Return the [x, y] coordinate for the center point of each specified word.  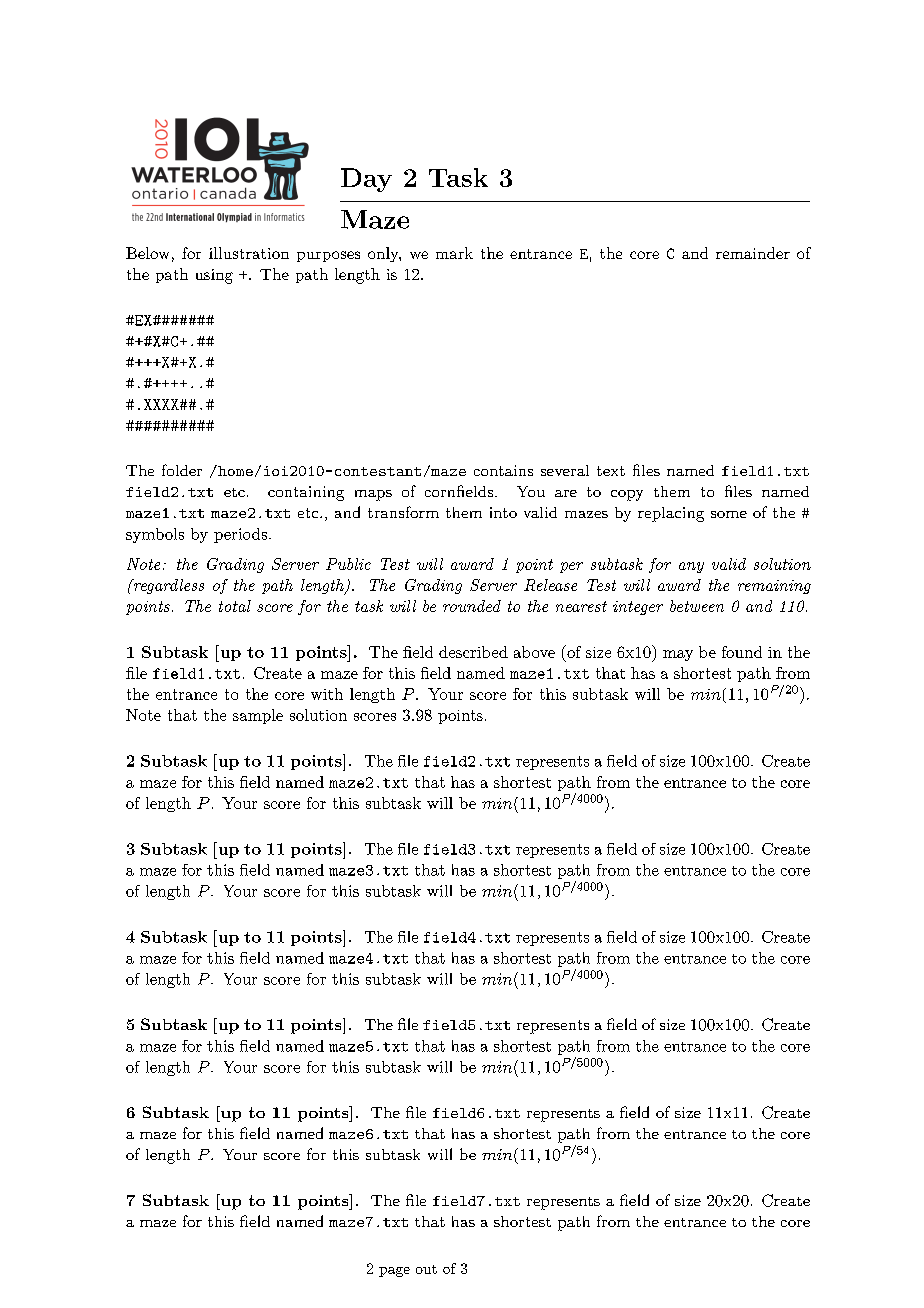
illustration [249, 253]
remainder [753, 253]
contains [503, 470]
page [394, 1272]
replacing [671, 514]
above [534, 652]
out [426, 1269]
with [327, 694]
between [697, 606]
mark [454, 253]
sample [258, 716]
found [742, 652]
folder [182, 470]
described [473, 652]
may [678, 655]
